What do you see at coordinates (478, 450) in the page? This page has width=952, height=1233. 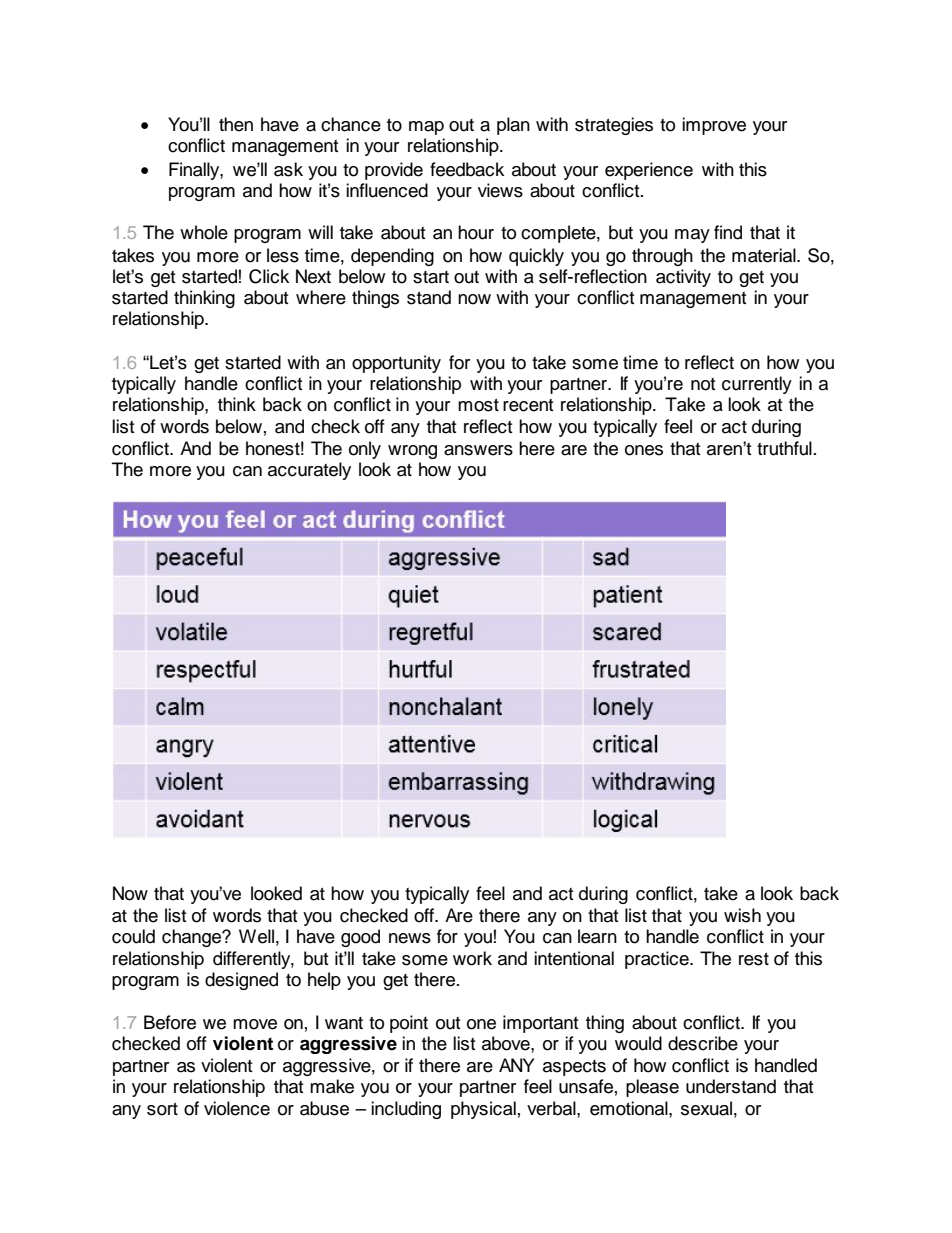 I see `answers` at bounding box center [478, 450].
